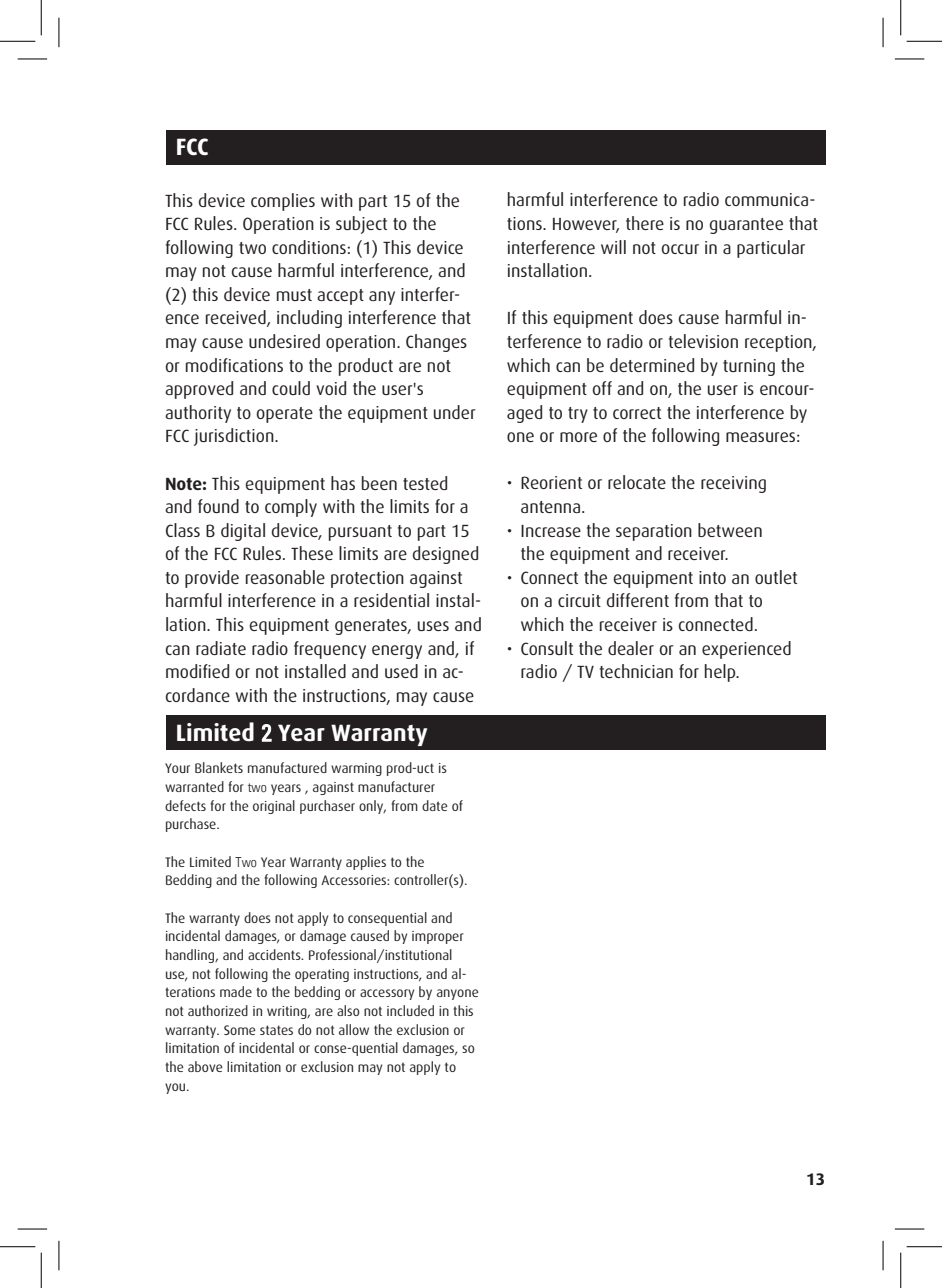 This image has width=942, height=1288. I want to click on help, so click(721, 673).
